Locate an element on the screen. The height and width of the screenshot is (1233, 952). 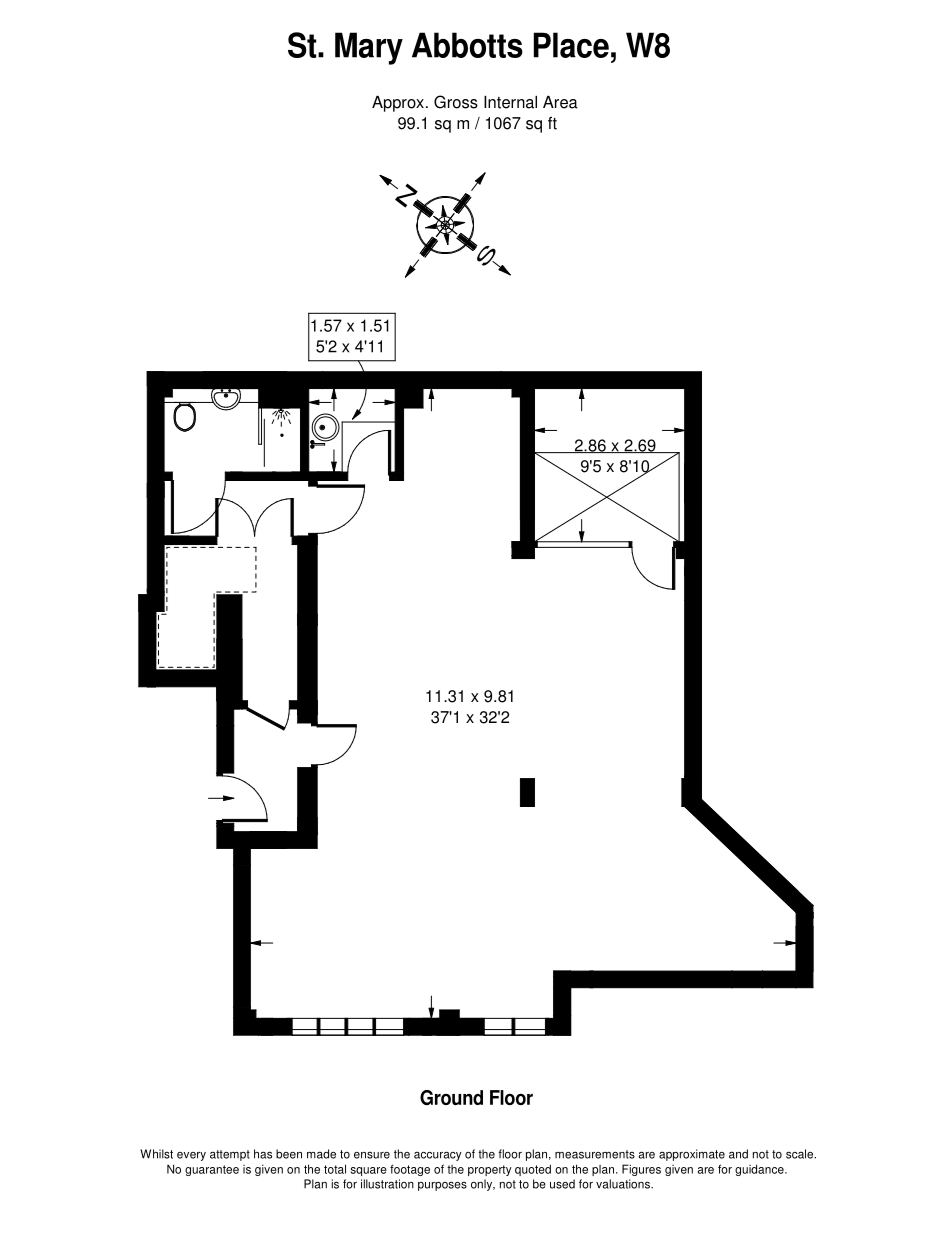
Mary is located at coordinates (369, 48).
